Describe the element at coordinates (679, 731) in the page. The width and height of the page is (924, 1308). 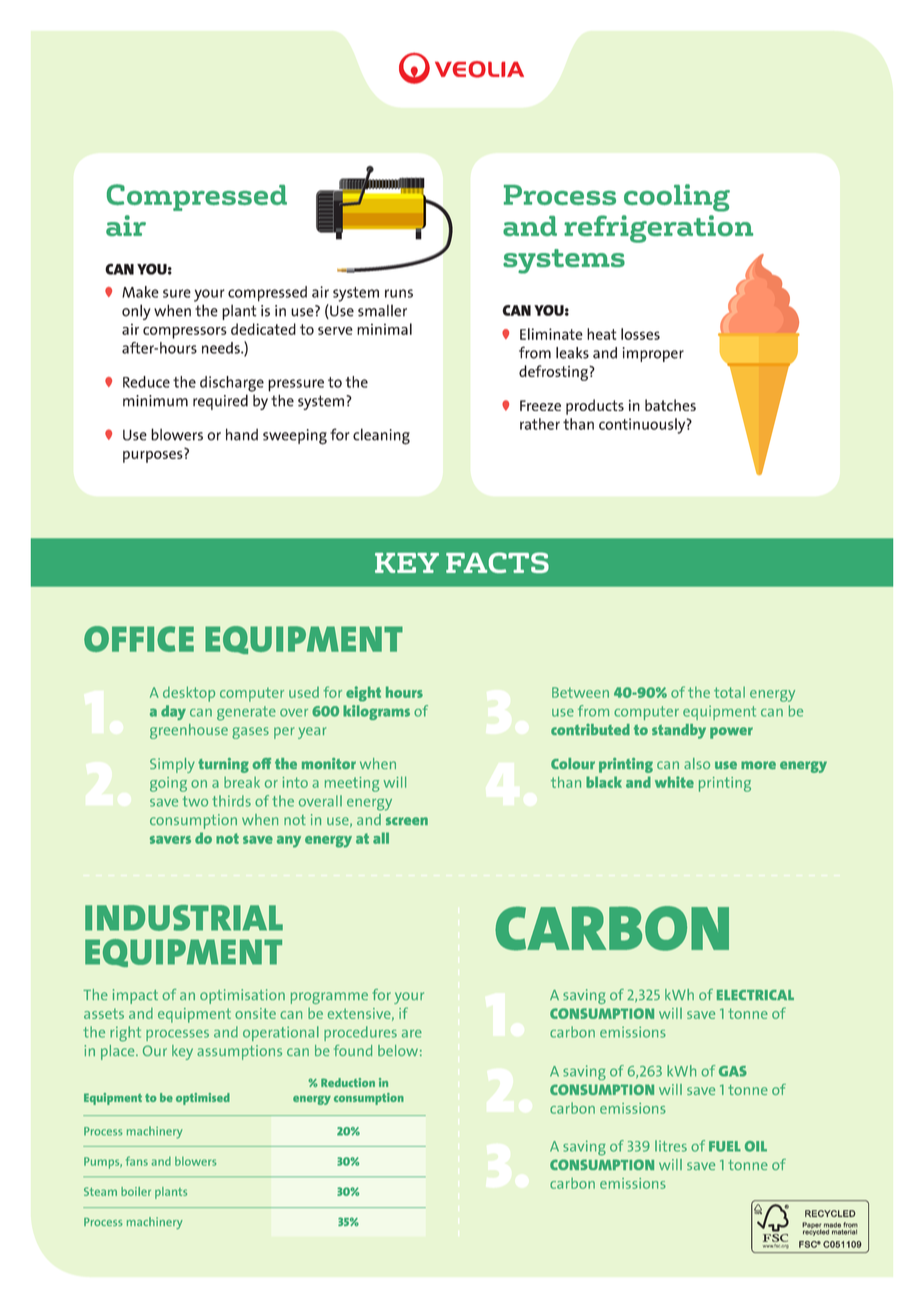
I see `standby` at that location.
